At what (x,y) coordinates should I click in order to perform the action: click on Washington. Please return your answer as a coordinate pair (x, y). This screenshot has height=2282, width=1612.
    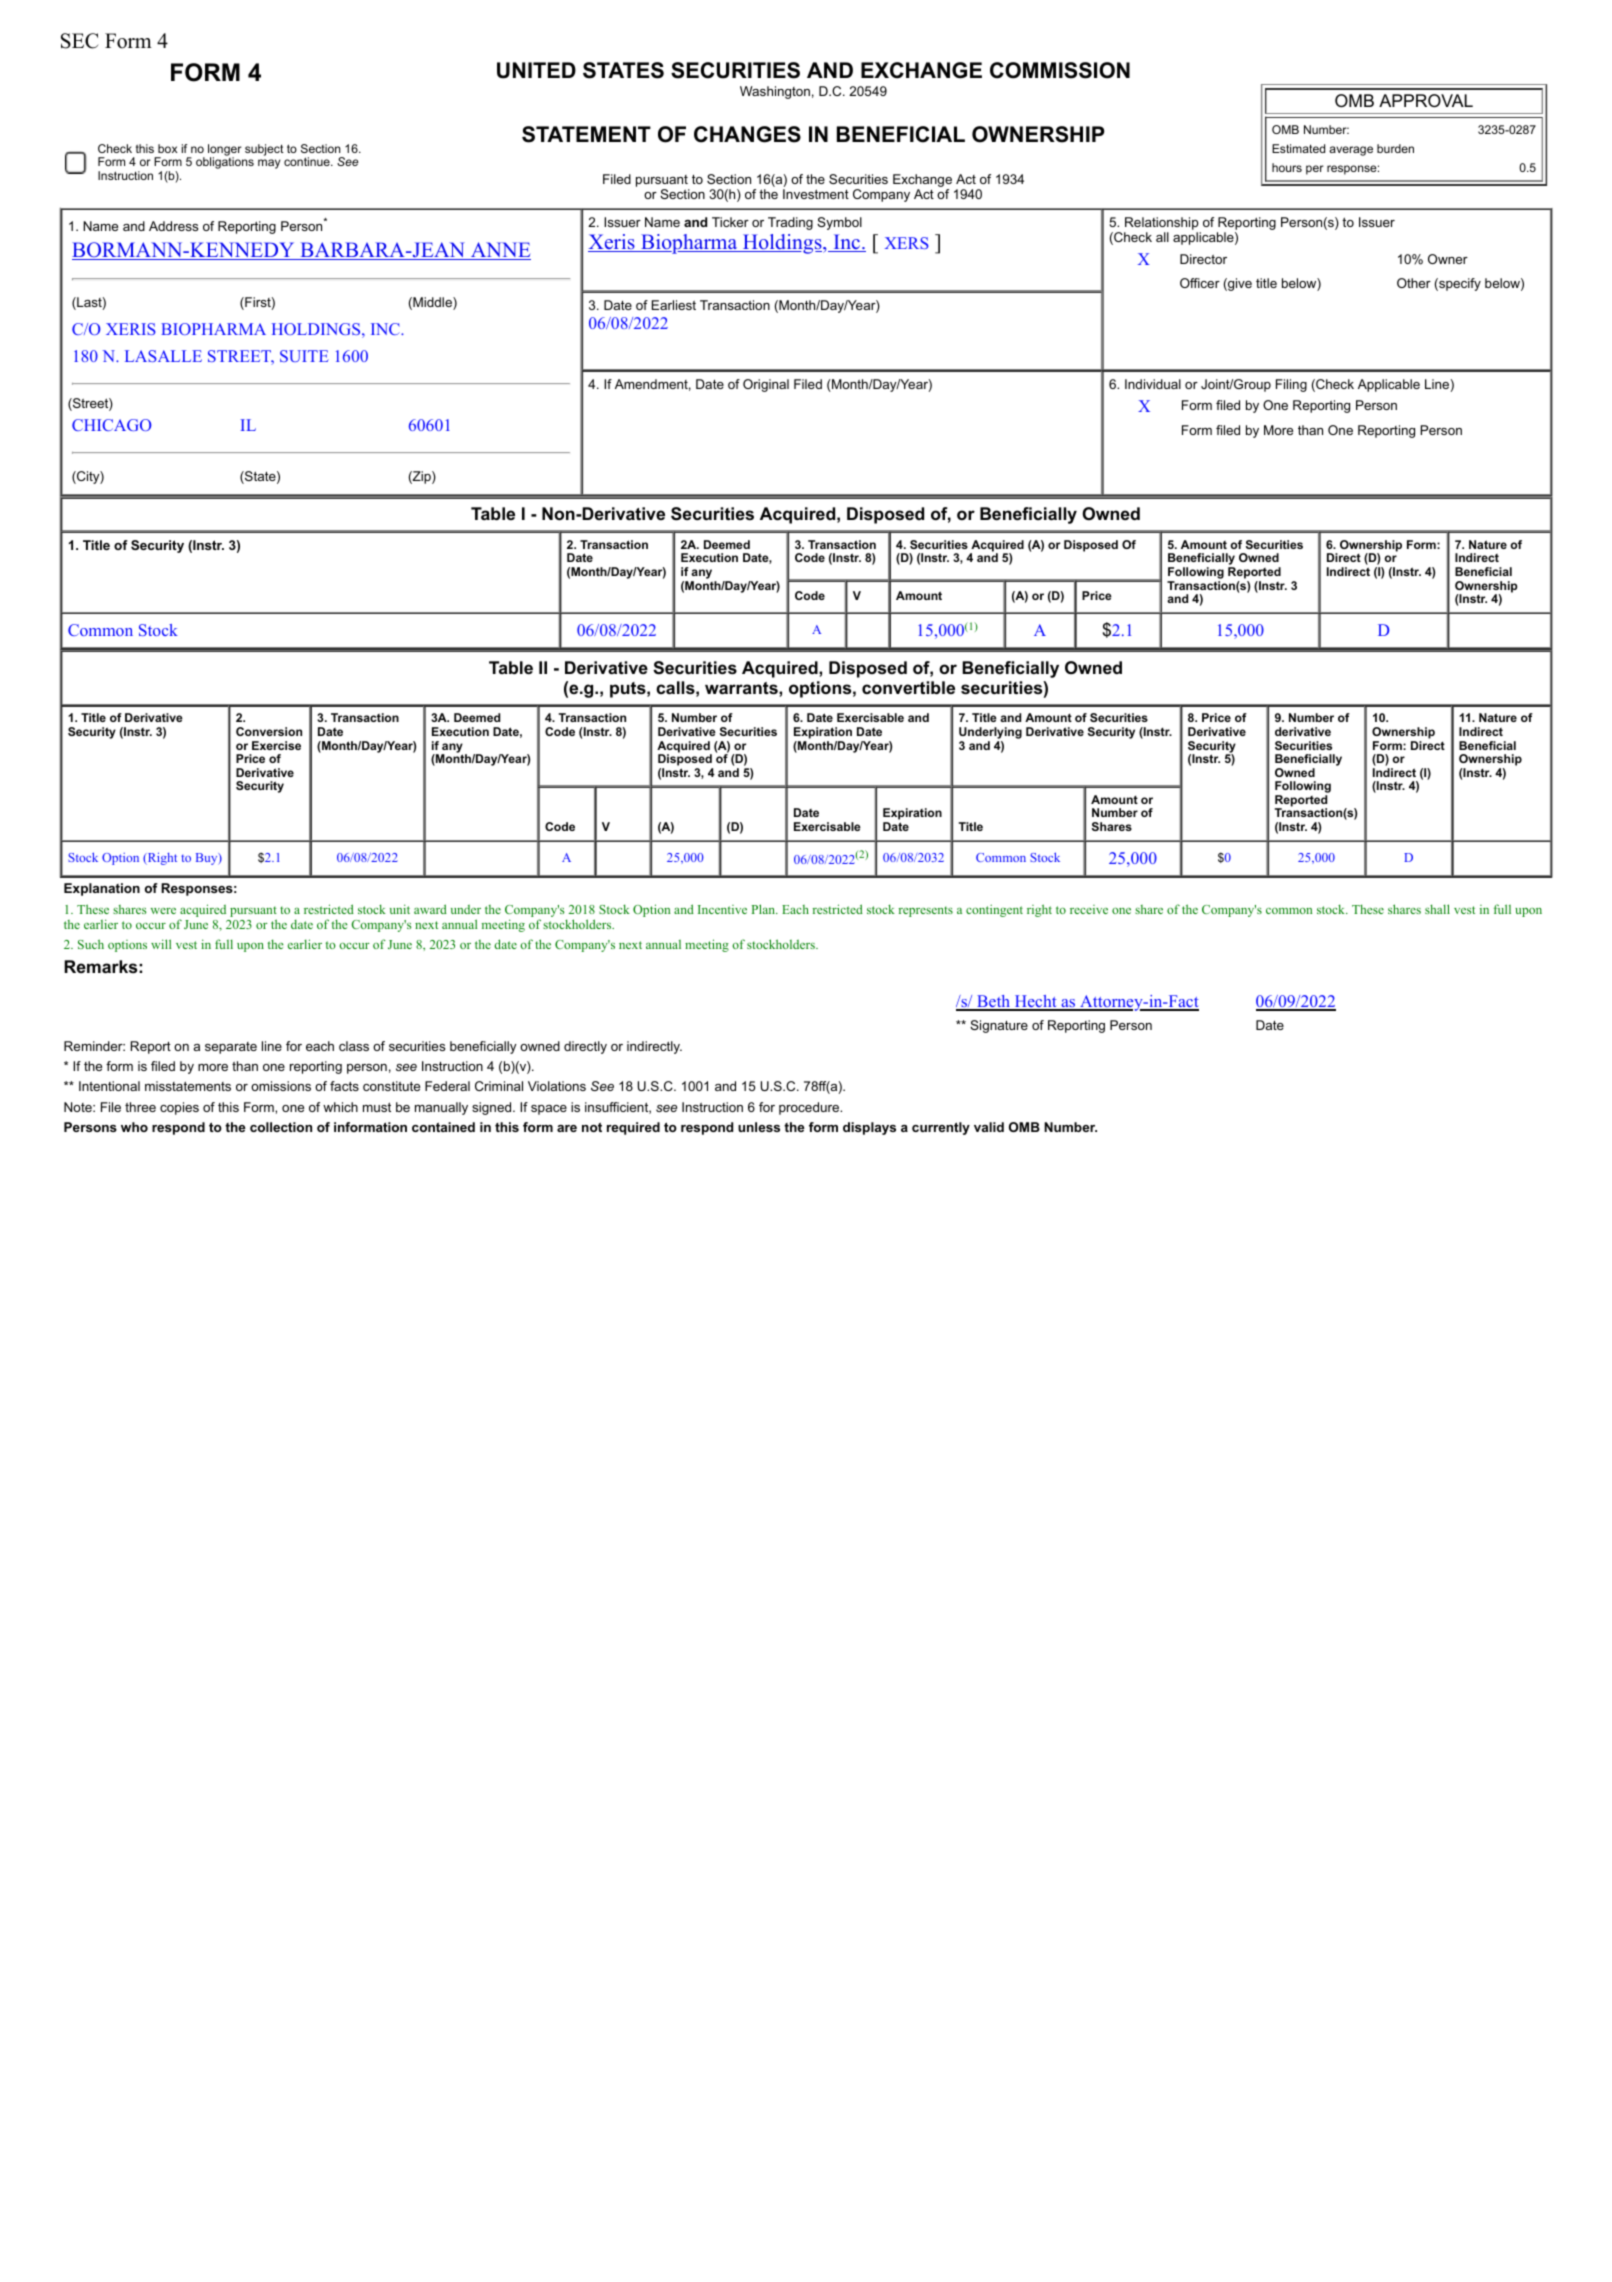
    Looking at the image, I should click on (775, 92).
